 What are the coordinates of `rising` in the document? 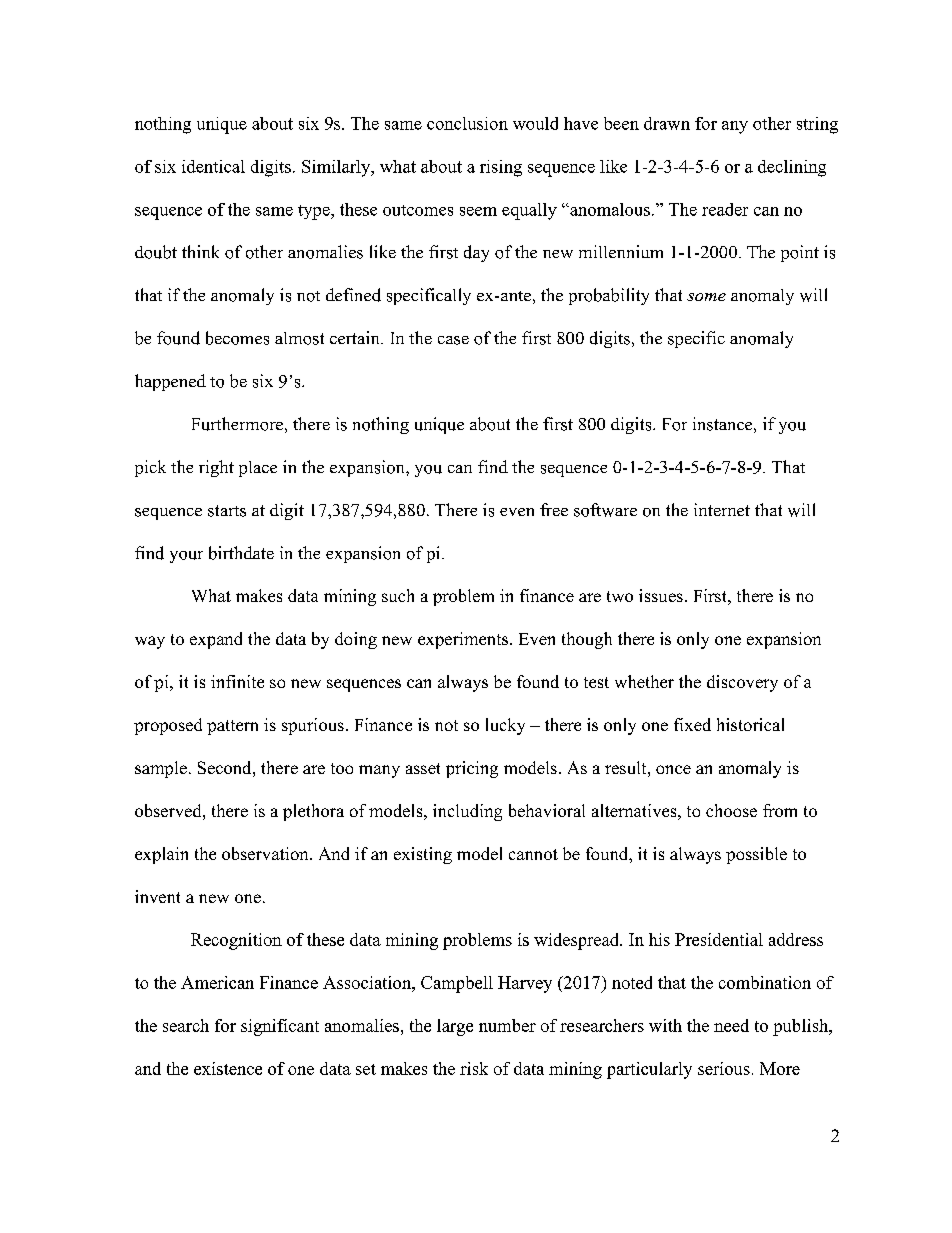 It's located at (501, 168).
